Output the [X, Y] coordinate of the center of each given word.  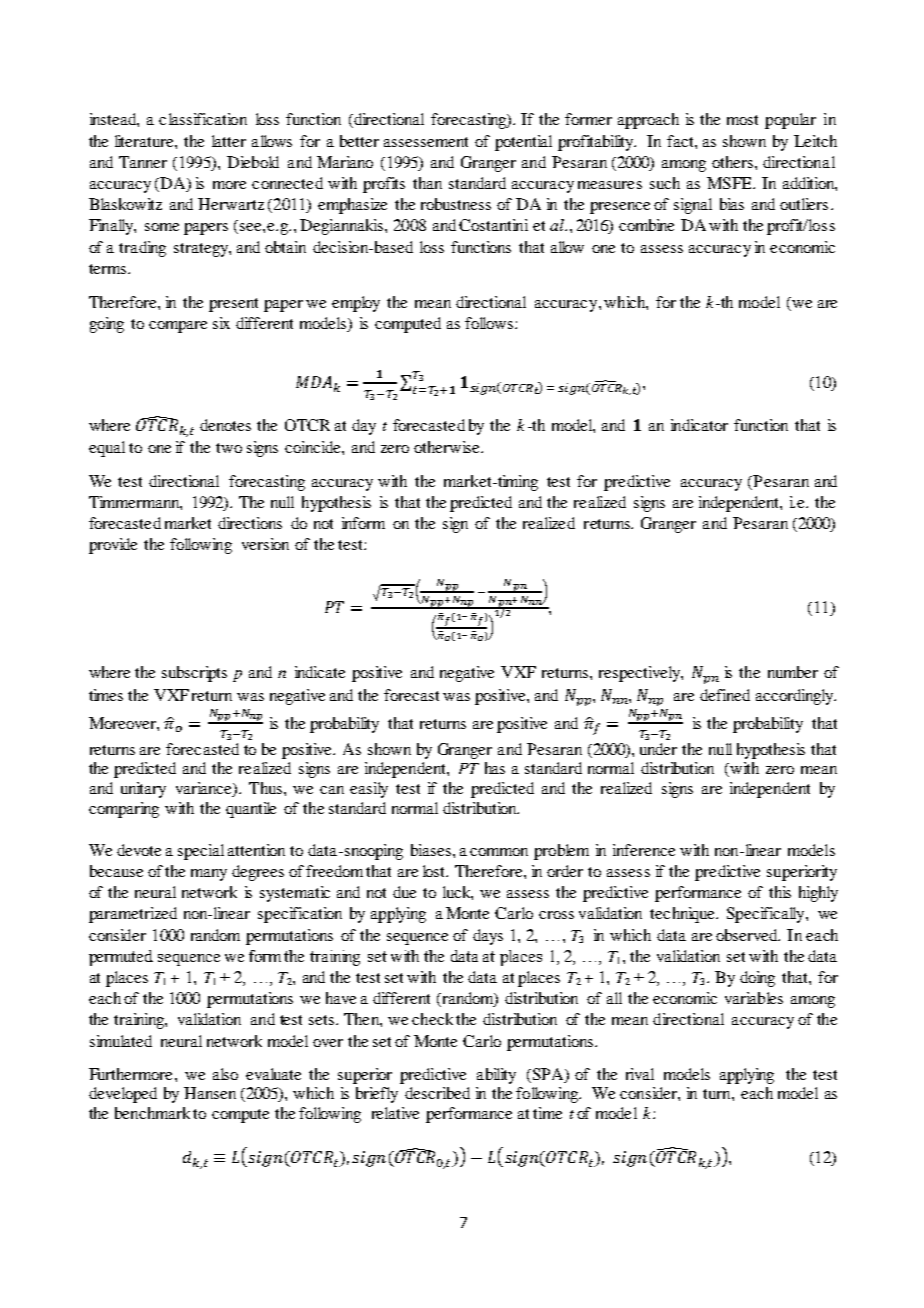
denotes [225, 425]
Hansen [210, 1093]
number [793, 672]
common [499, 852]
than [427, 183]
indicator [699, 425]
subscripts [194, 674]
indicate [320, 672]
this [780, 892]
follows [489, 323]
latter [229, 141]
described [437, 1093]
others [732, 162]
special [201, 852]
